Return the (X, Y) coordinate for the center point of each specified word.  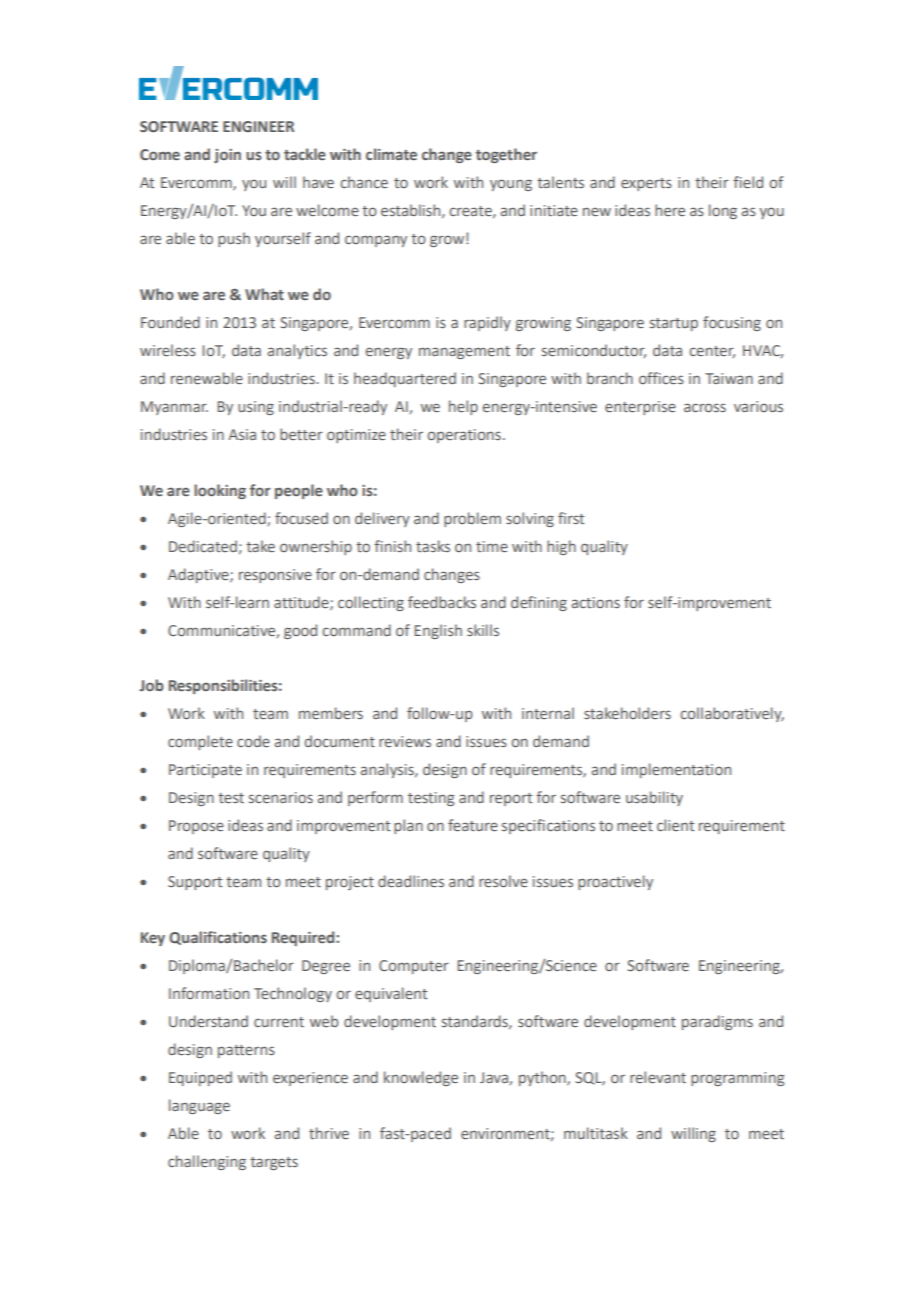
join (227, 156)
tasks (433, 546)
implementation (676, 770)
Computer (414, 967)
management (464, 352)
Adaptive (199, 575)
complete (200, 742)
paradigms (717, 1022)
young (511, 185)
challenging (207, 1162)
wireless (168, 350)
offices (661, 378)
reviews (405, 741)
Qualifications (218, 938)
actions (596, 602)
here (670, 210)
